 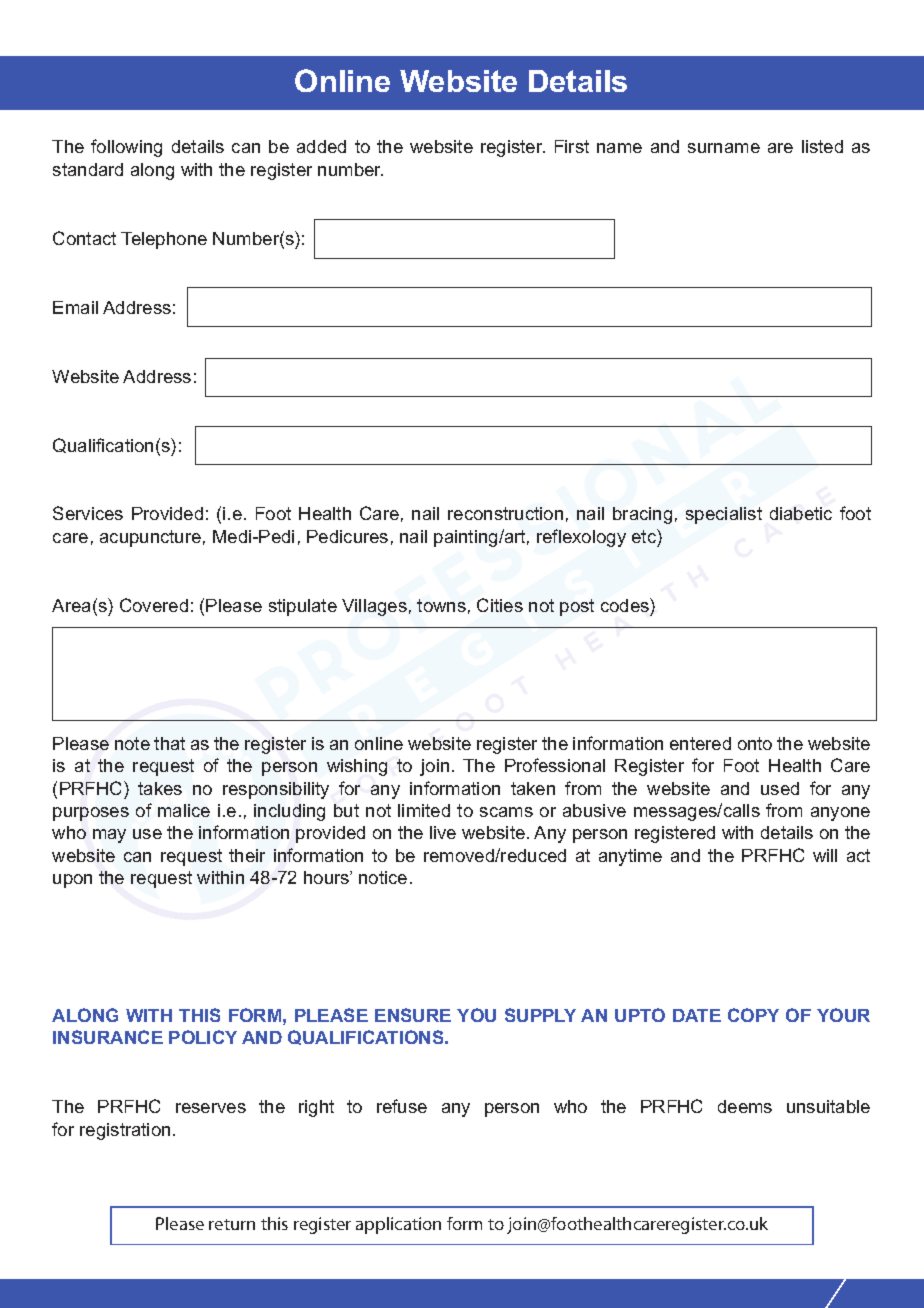 I want to click on application, so click(x=398, y=1225).
